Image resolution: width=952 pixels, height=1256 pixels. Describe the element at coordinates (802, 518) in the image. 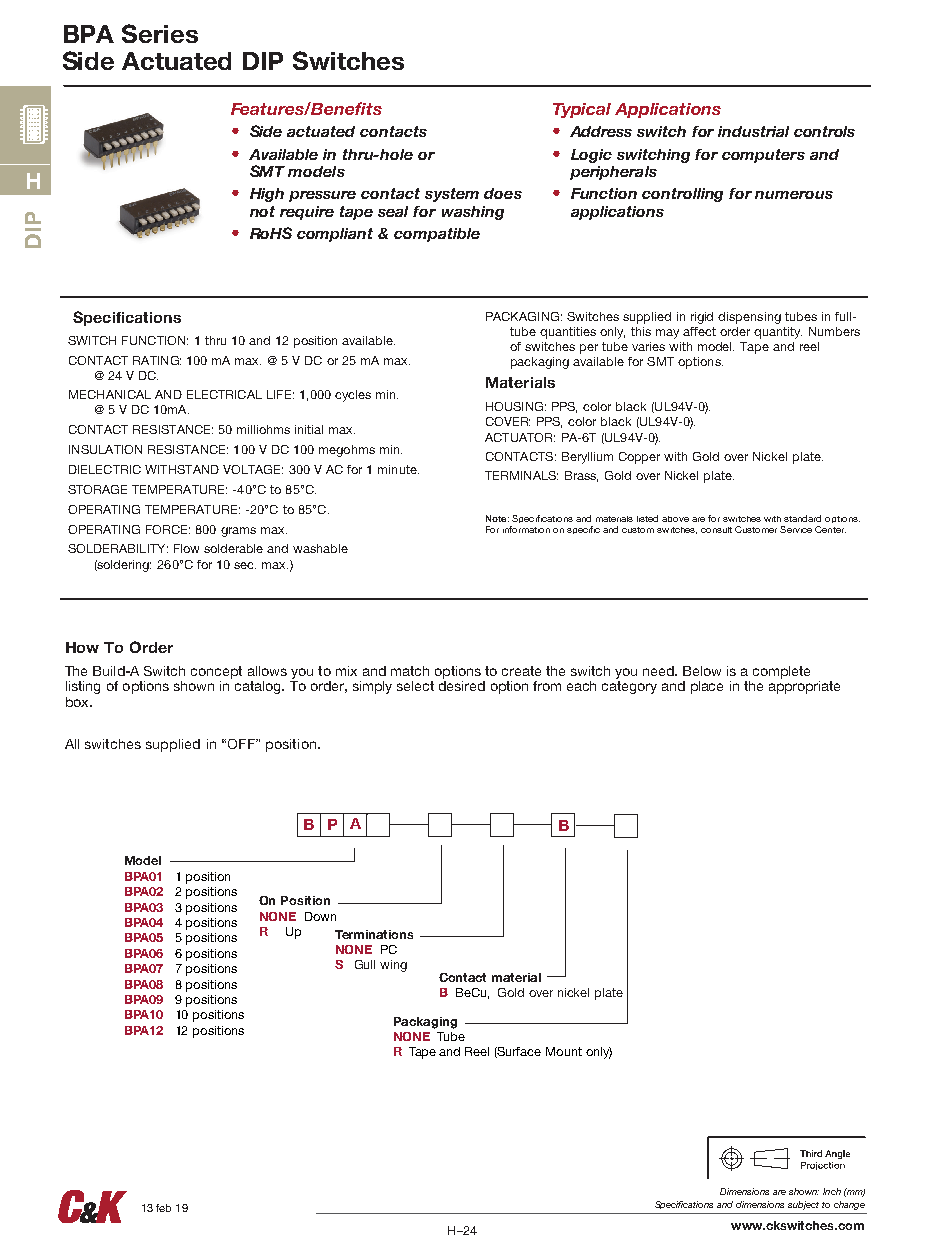

I see `standard` at that location.
